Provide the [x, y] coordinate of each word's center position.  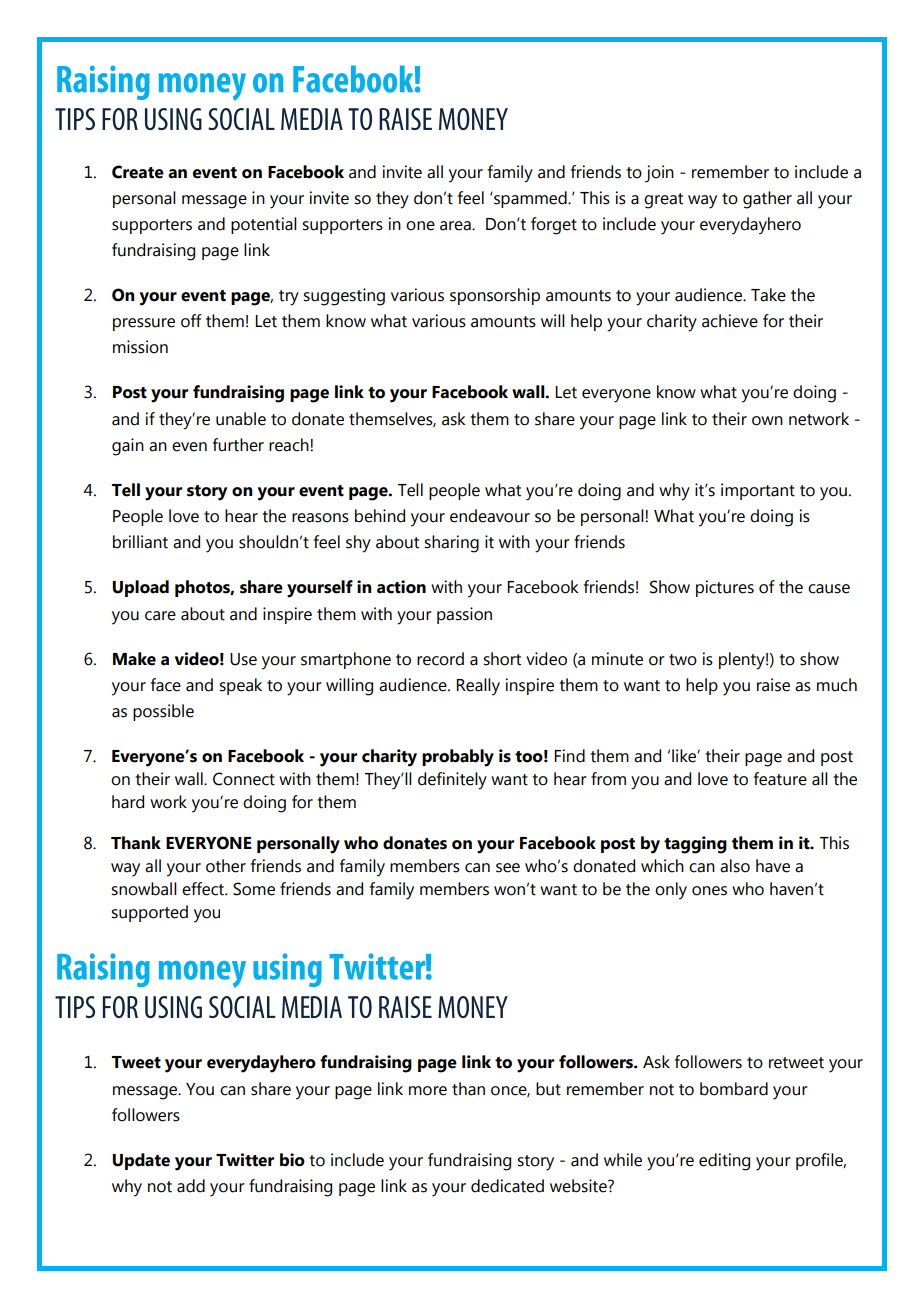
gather [767, 200]
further [238, 445]
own [767, 421]
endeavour [490, 516]
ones [709, 891]
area [456, 226]
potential [264, 225]
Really [478, 687]
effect [204, 889]
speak [240, 686]
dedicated [507, 1186]
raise [773, 685]
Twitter [245, 1160]
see [508, 868]
